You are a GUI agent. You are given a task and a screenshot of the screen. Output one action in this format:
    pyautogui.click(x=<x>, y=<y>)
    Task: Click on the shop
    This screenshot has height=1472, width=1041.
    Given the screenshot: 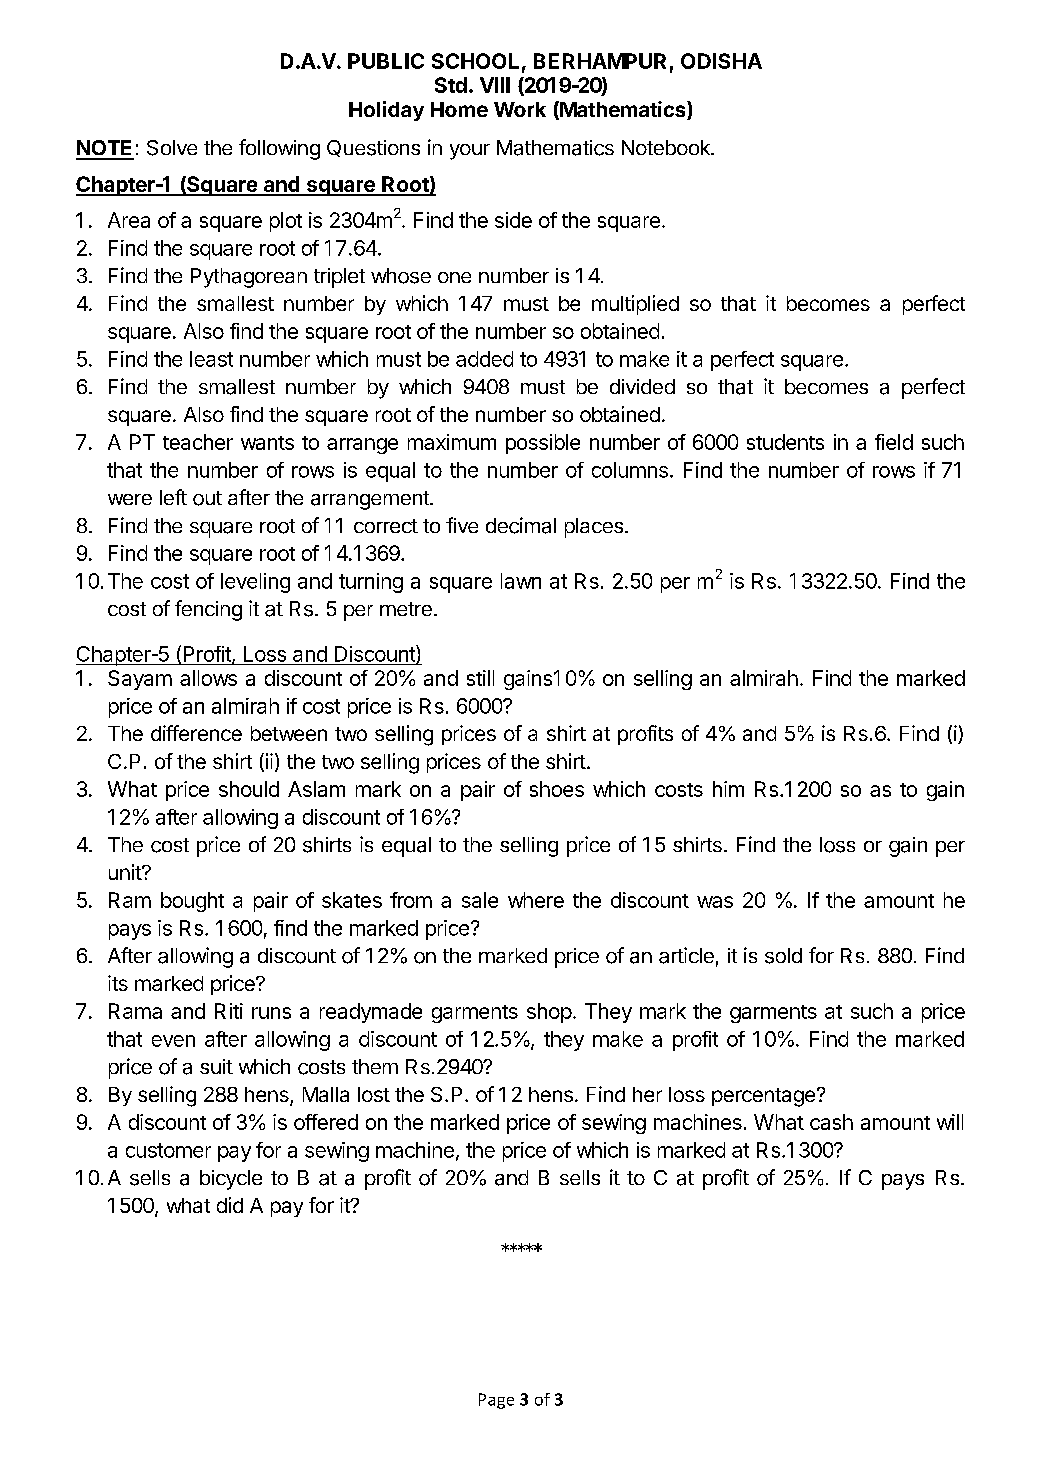 What is the action you would take?
    pyautogui.click(x=549, y=1013)
